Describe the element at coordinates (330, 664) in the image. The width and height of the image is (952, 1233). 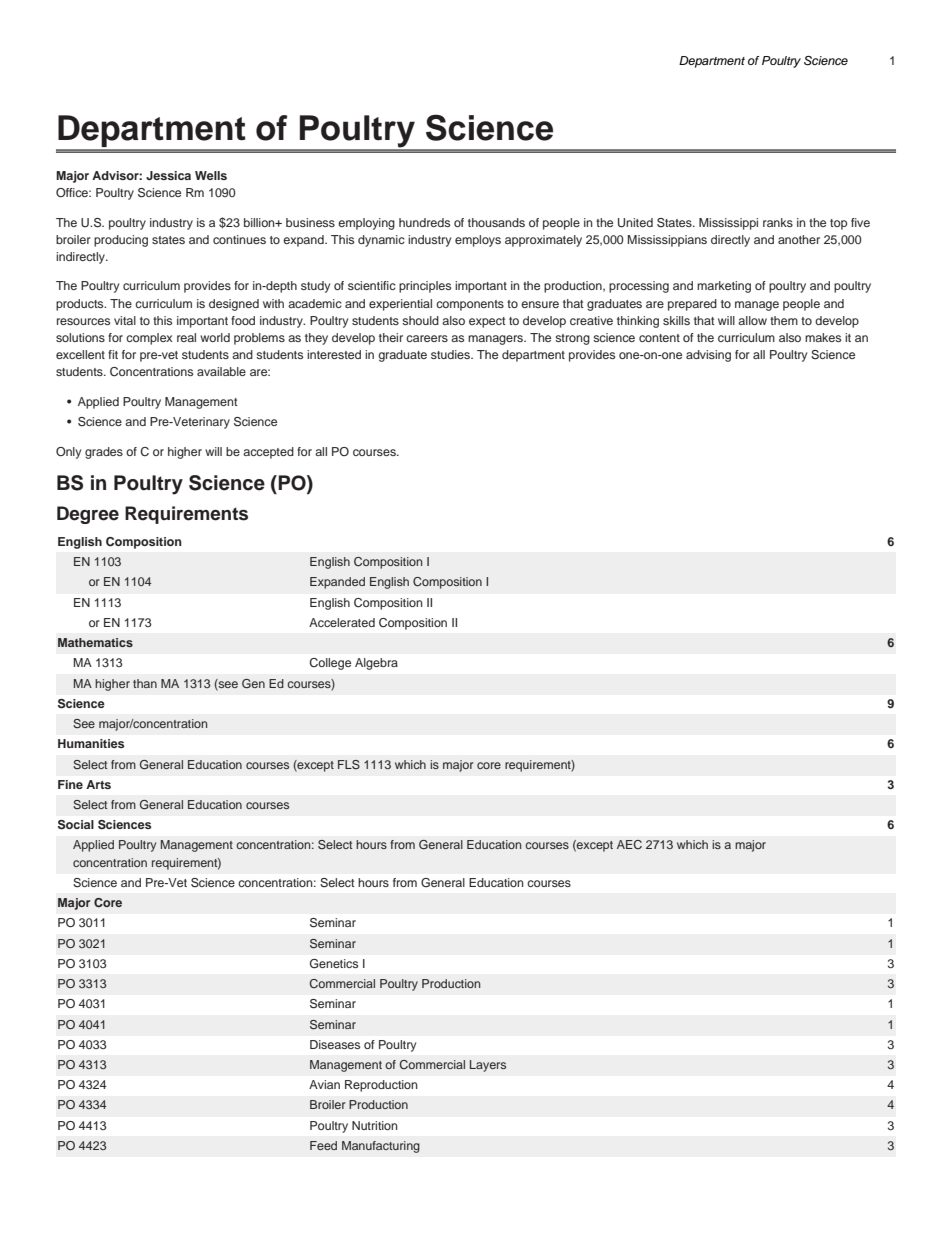
I see `College` at that location.
